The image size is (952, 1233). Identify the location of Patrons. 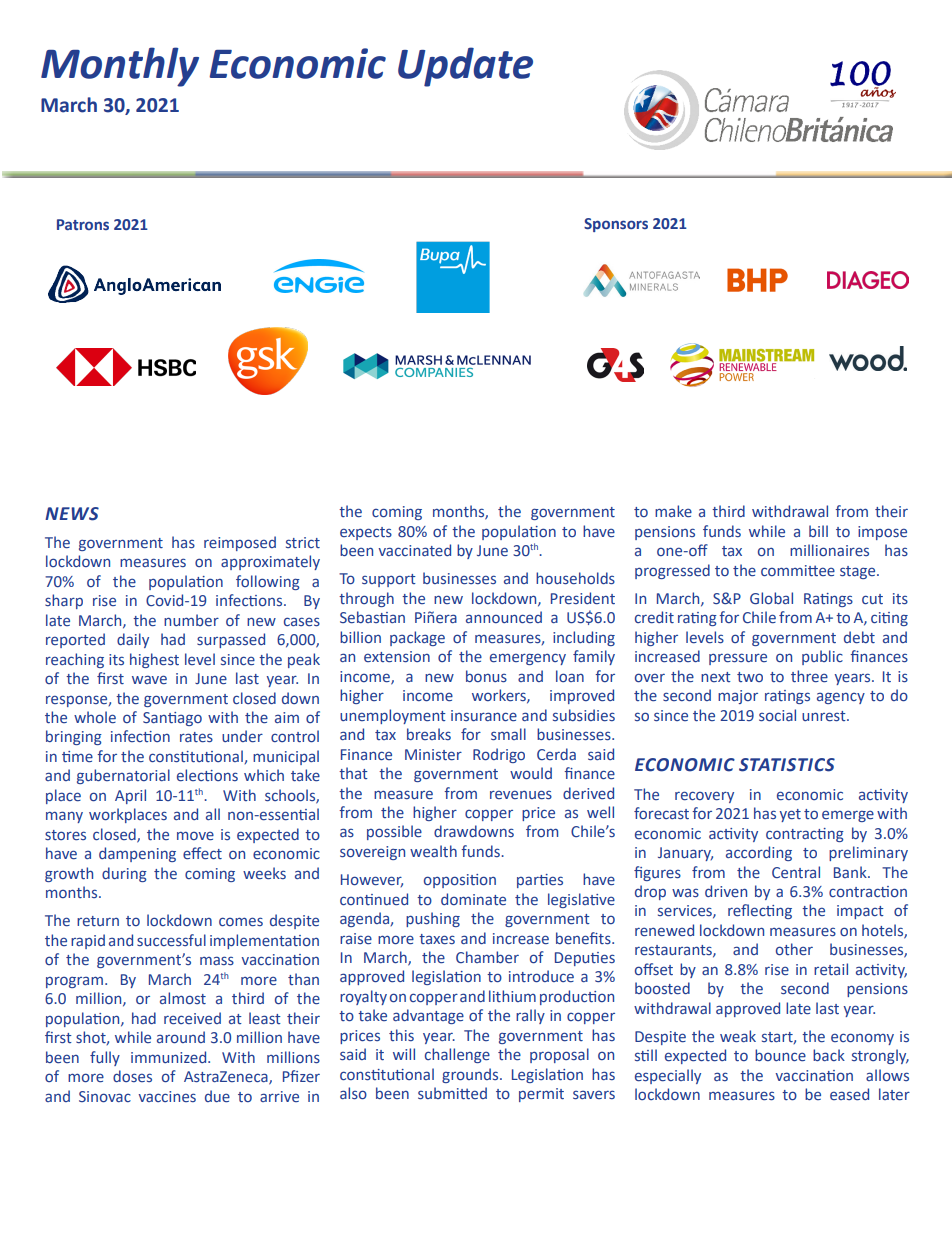
(83, 224).
